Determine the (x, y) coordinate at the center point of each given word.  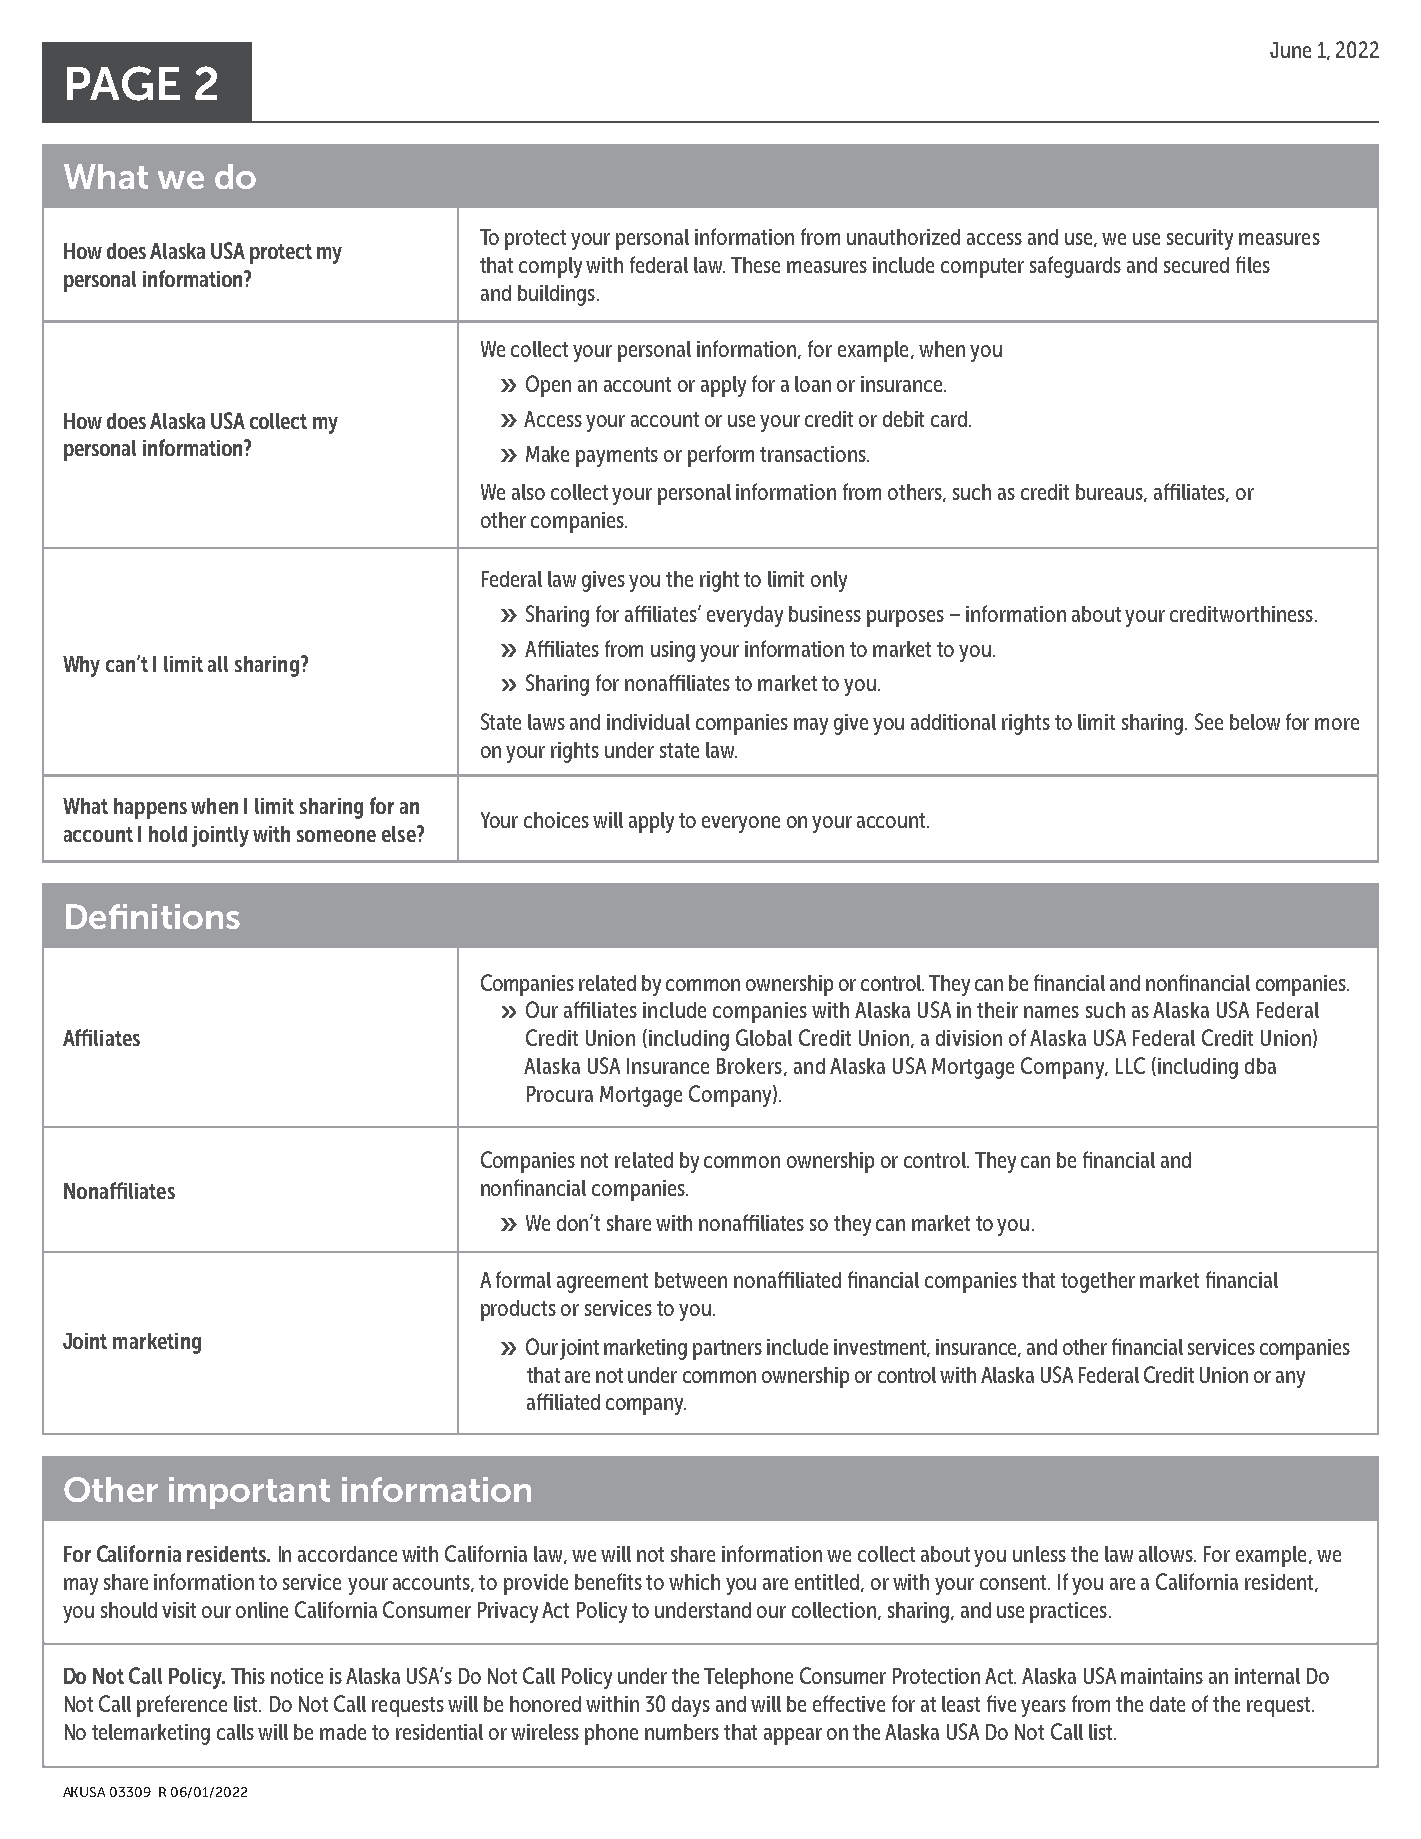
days (691, 1706)
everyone (741, 824)
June (1290, 50)
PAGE (123, 83)
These (755, 265)
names (1051, 1012)
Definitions (153, 916)
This (248, 1676)
